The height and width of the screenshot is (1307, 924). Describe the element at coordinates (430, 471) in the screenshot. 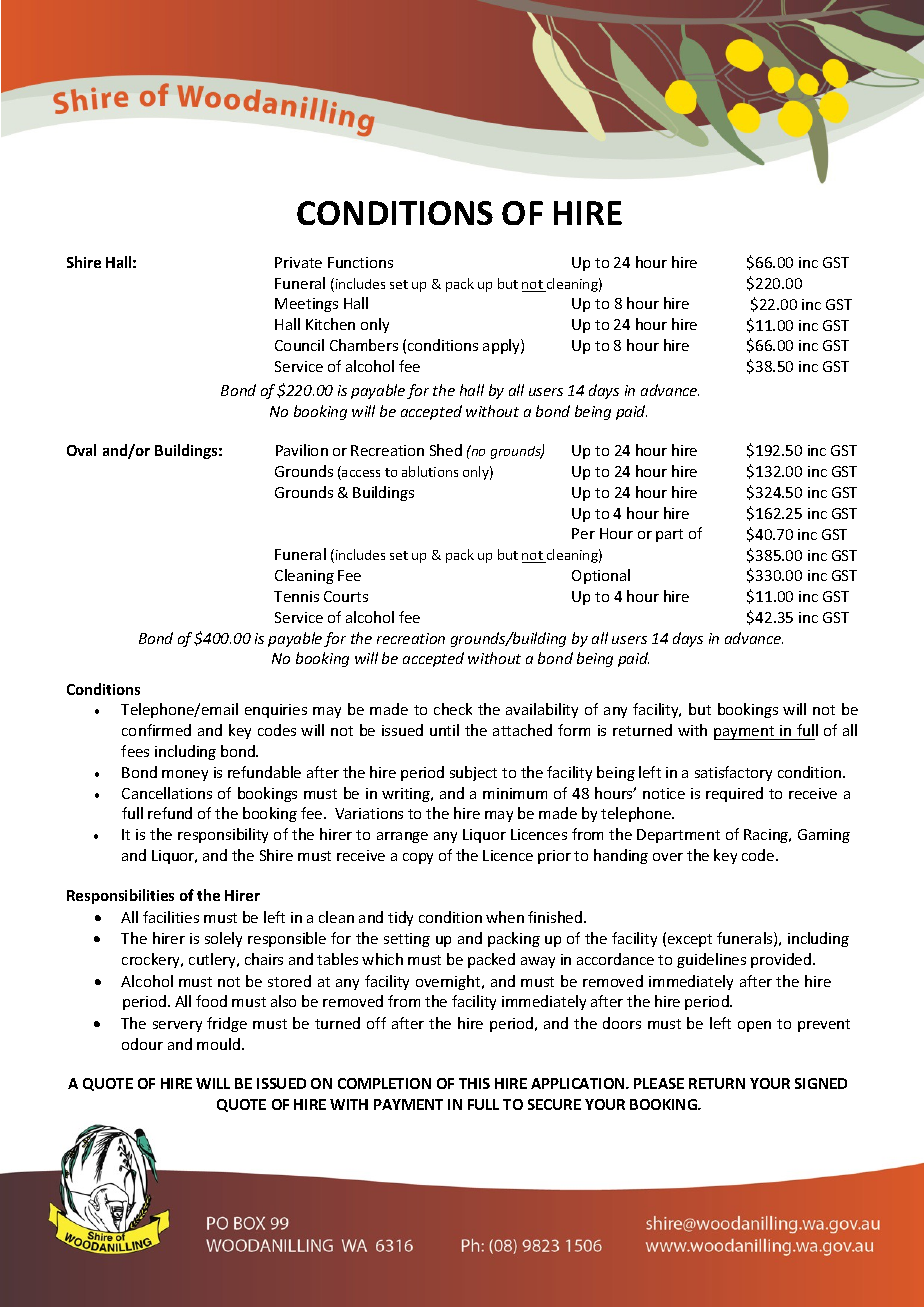

I see `ablutions` at that location.
